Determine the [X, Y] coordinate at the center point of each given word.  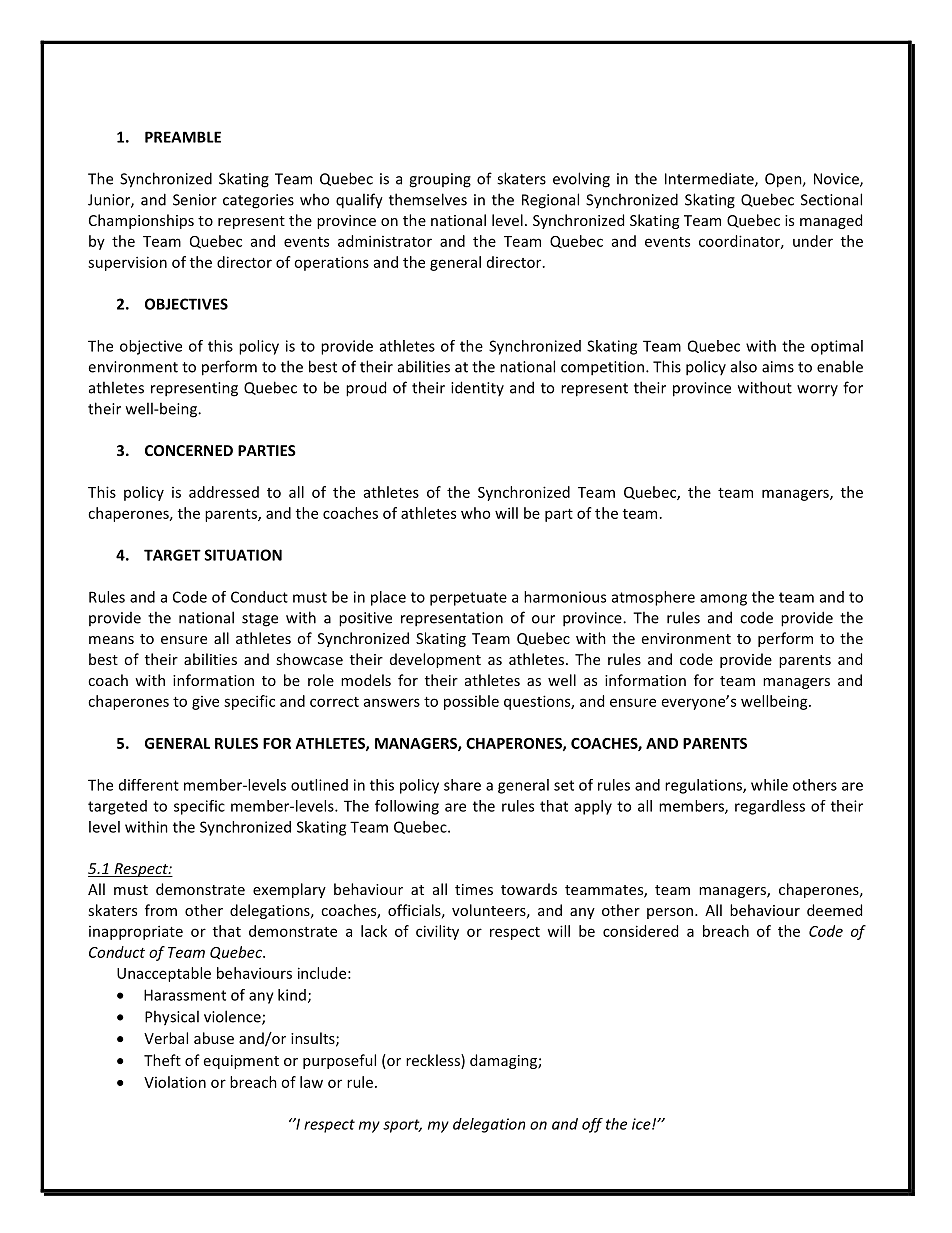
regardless [770, 807]
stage [260, 620]
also [744, 366]
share [462, 785]
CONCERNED [189, 450]
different [149, 785]
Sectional [831, 199]
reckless [434, 1061]
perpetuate [468, 599]
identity [477, 388]
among [723, 600]
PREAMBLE [183, 137]
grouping [440, 180]
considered [640, 931]
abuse [214, 1038]
